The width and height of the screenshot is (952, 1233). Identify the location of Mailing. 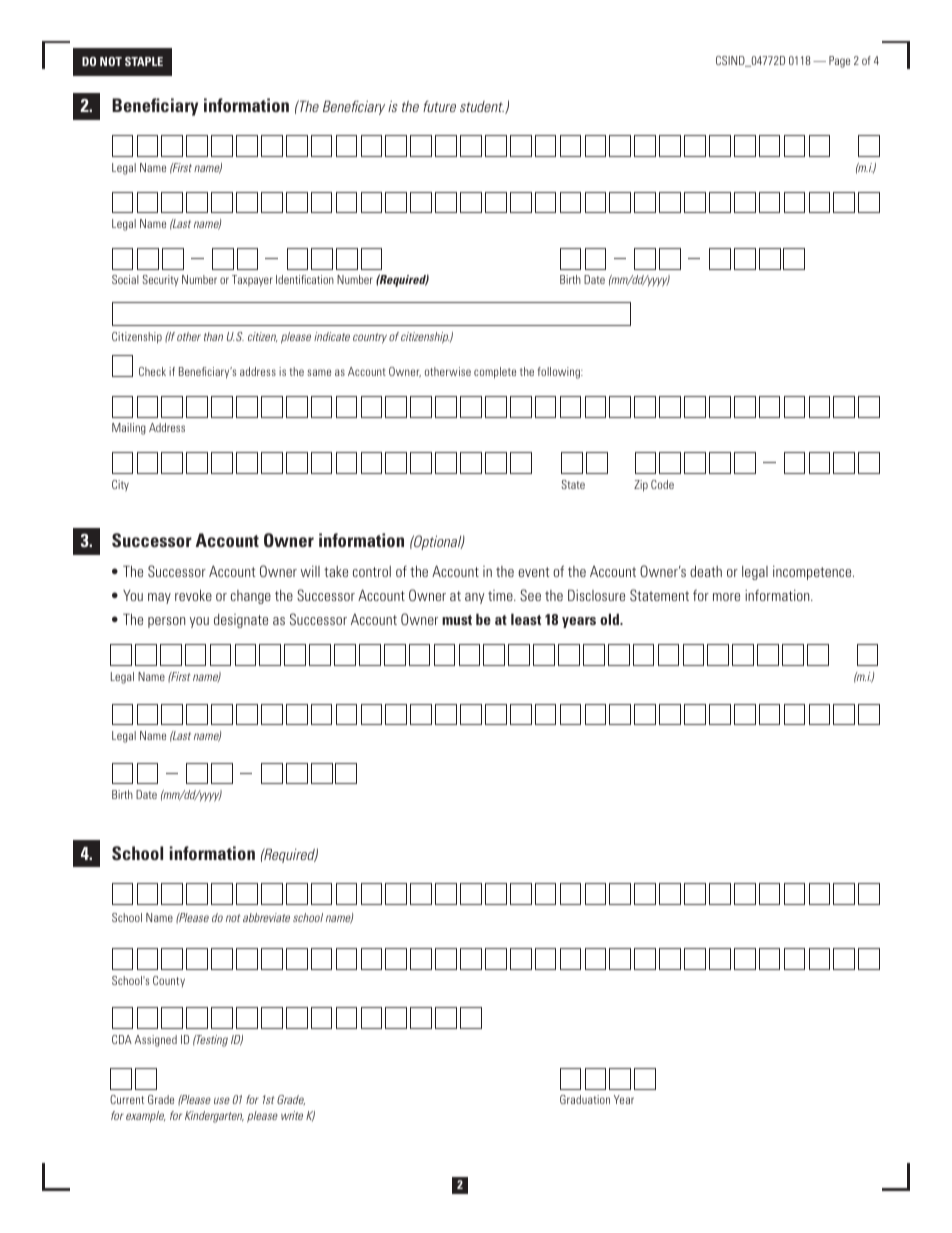
(129, 429).
